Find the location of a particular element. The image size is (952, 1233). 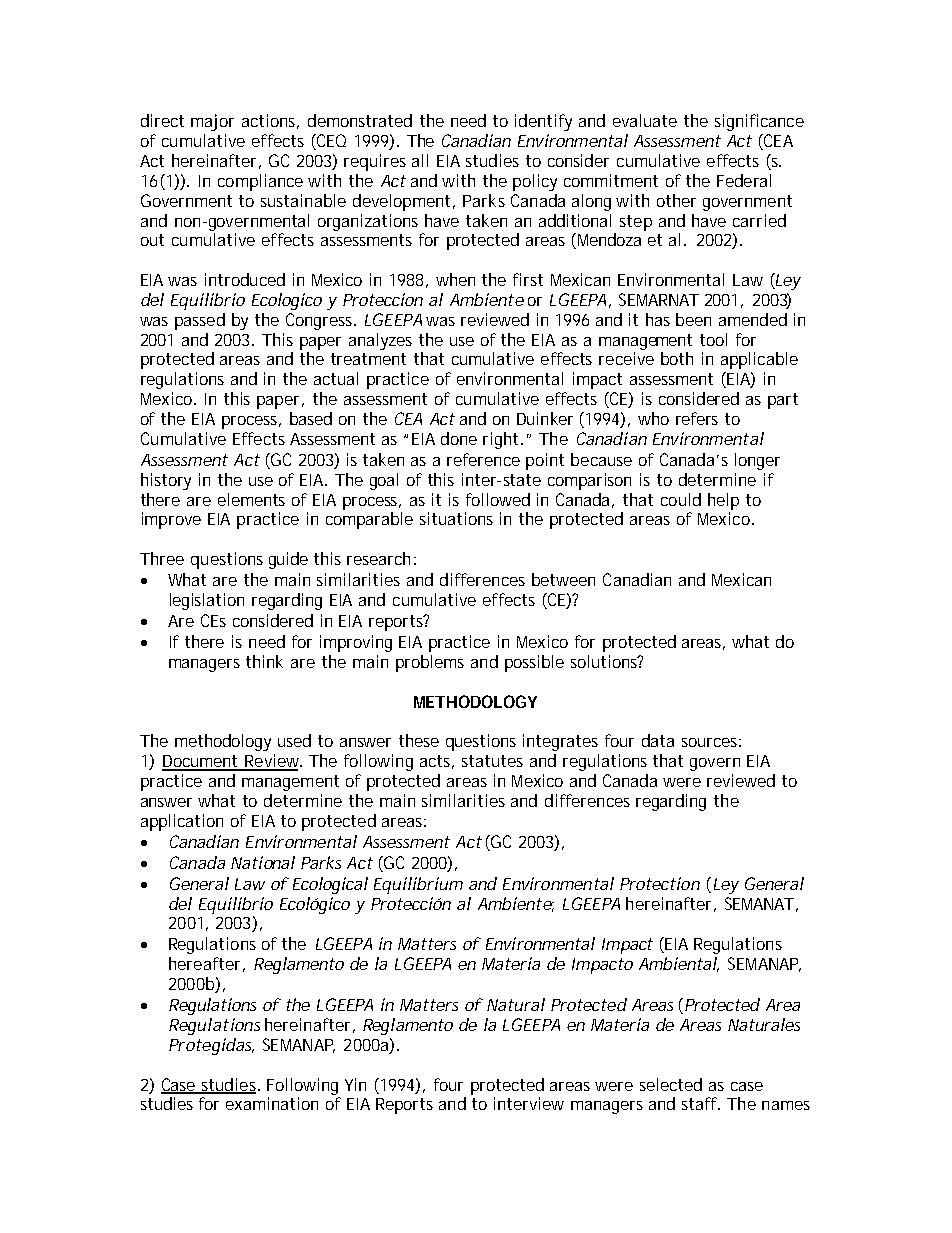

solutions is located at coordinates (605, 661).
